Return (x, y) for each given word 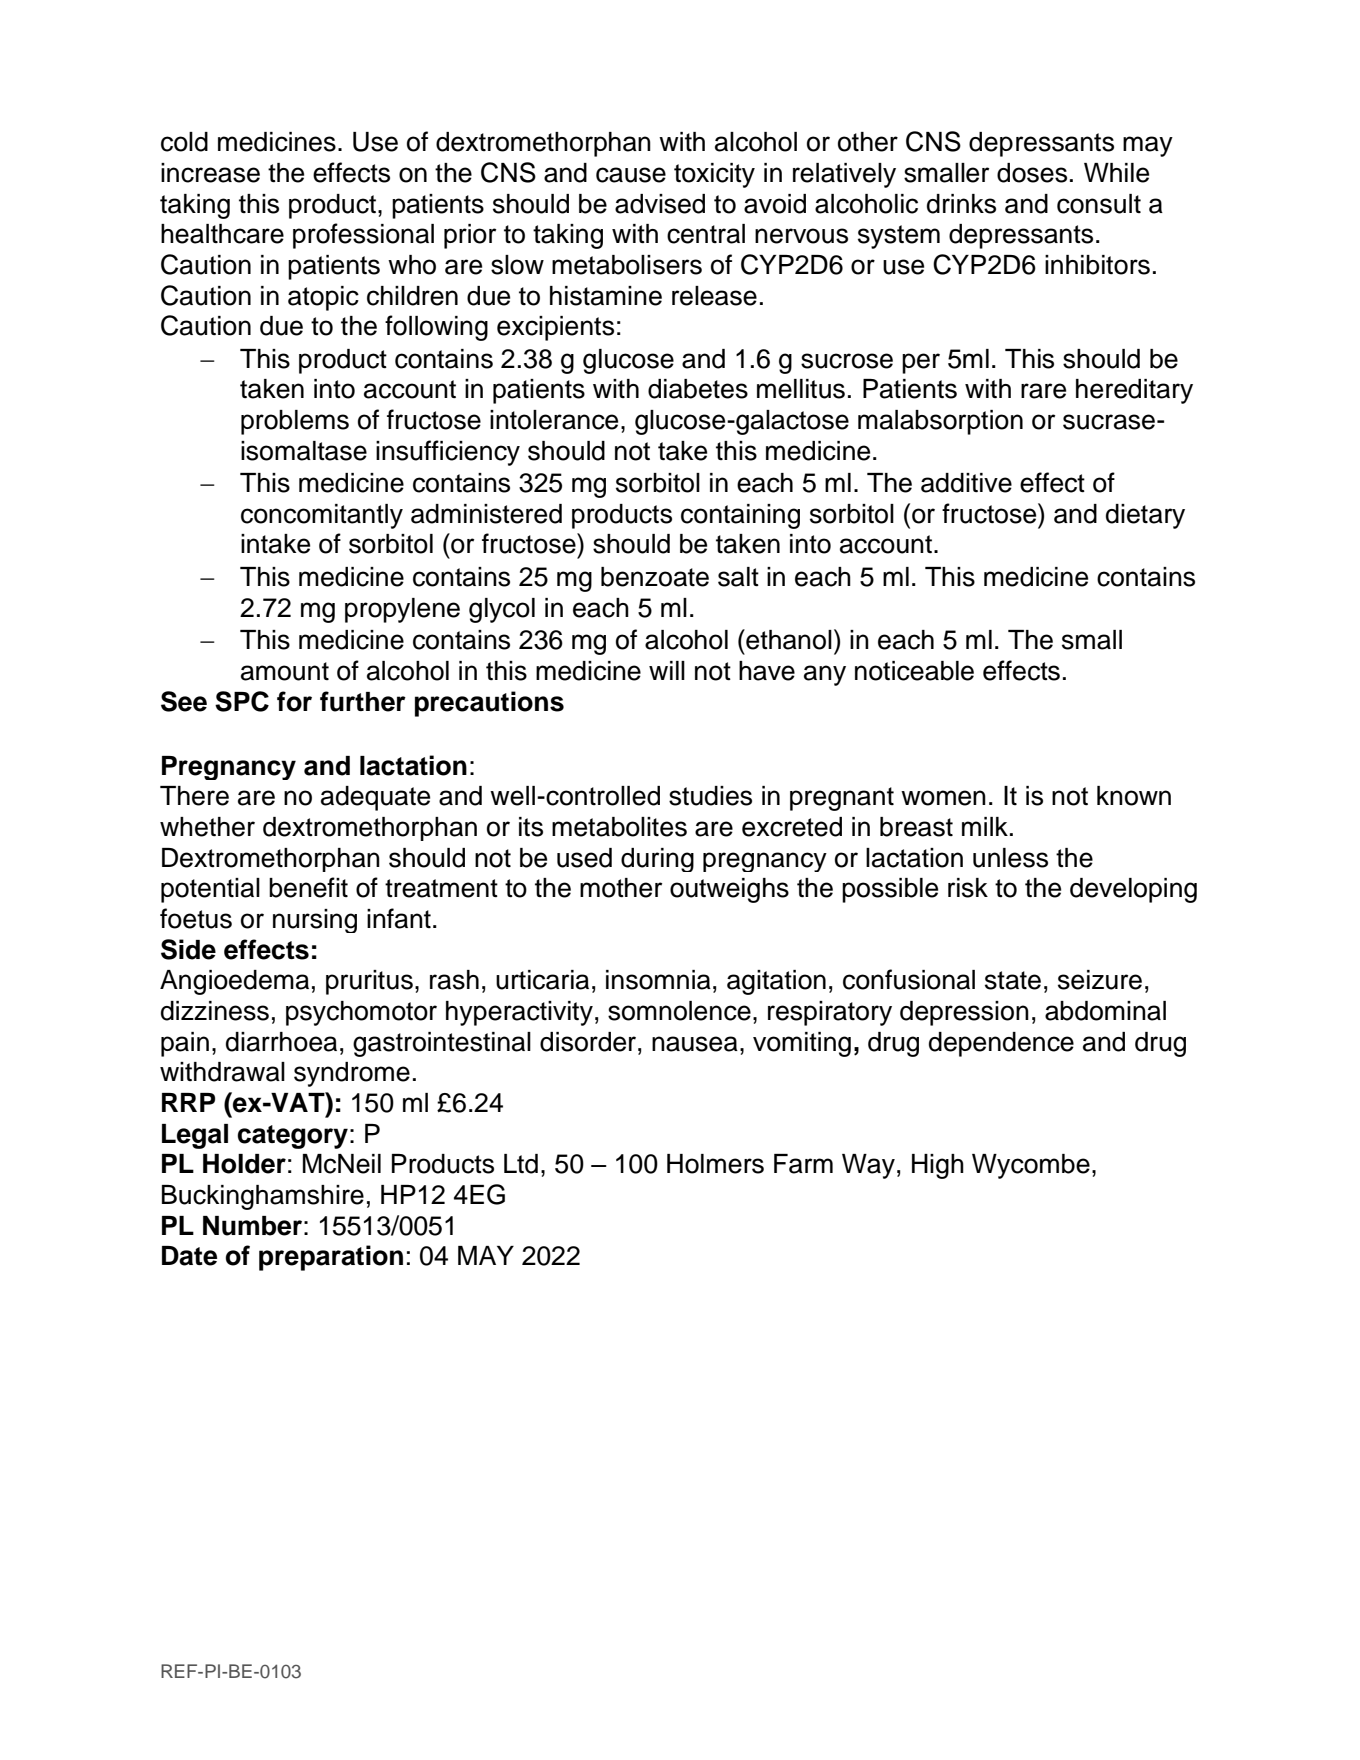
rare (1043, 391)
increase (210, 173)
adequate (375, 798)
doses (1032, 173)
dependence (1001, 1044)
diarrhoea (281, 1042)
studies (710, 796)
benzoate (655, 577)
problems (295, 422)
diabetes (698, 389)
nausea (695, 1044)
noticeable (914, 671)
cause (631, 175)
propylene (402, 610)
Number (252, 1226)
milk (985, 826)
